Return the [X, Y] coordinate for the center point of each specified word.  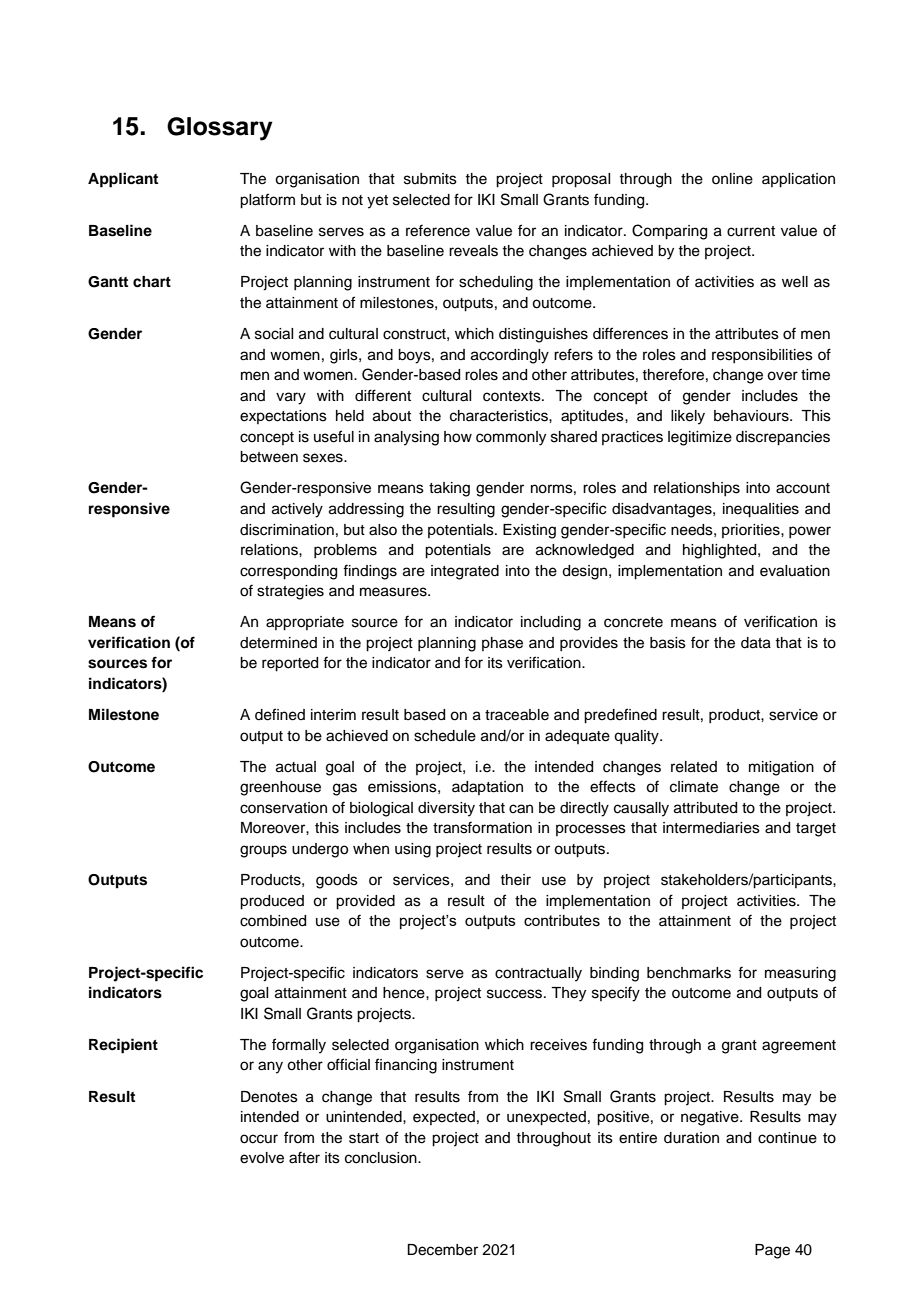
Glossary [220, 129]
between [269, 457]
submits [430, 179]
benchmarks [689, 973]
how [458, 437]
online [732, 179]
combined [273, 921]
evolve [262, 1158]
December [442, 1250]
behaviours [752, 416]
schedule [445, 736]
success [516, 994]
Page [772, 1251]
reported [290, 664]
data [756, 643]
